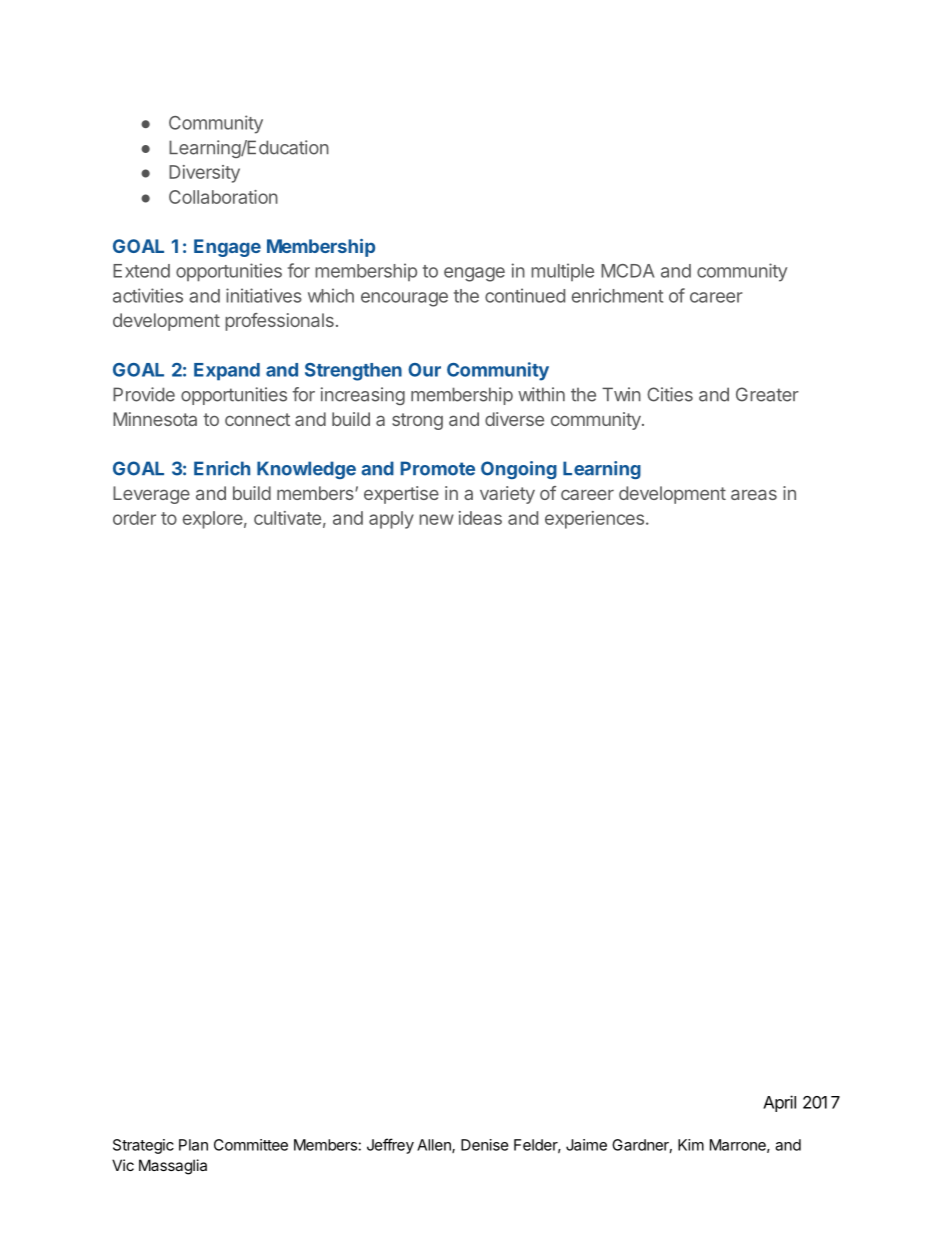 The width and height of the screenshot is (952, 1233). Describe the element at coordinates (670, 394) in the screenshot. I see `Cities` at that location.
